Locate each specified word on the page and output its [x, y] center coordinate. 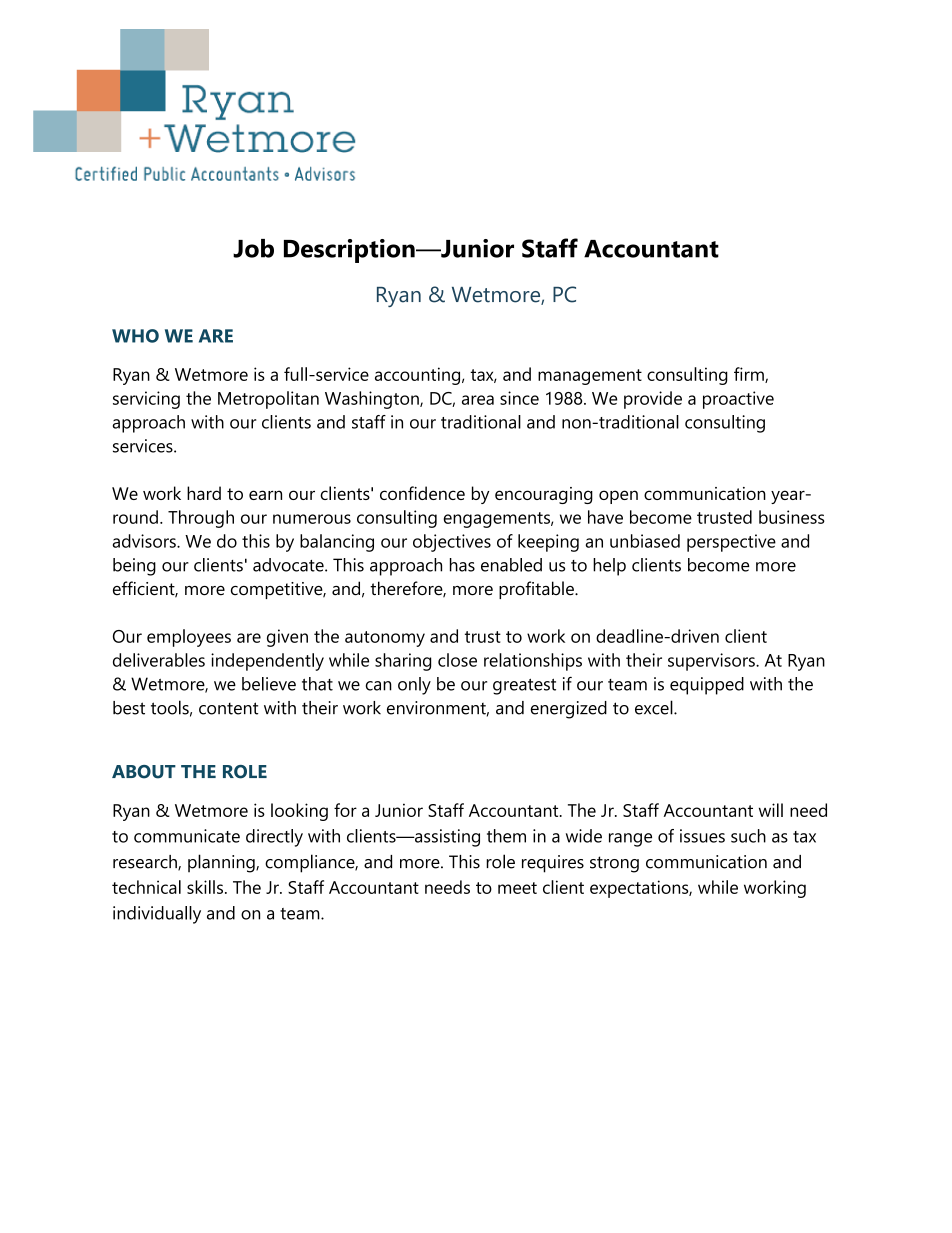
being [134, 567]
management [590, 377]
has [462, 565]
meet [517, 888]
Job [253, 248]
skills [205, 887]
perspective [731, 543]
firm [750, 375]
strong [614, 864]
